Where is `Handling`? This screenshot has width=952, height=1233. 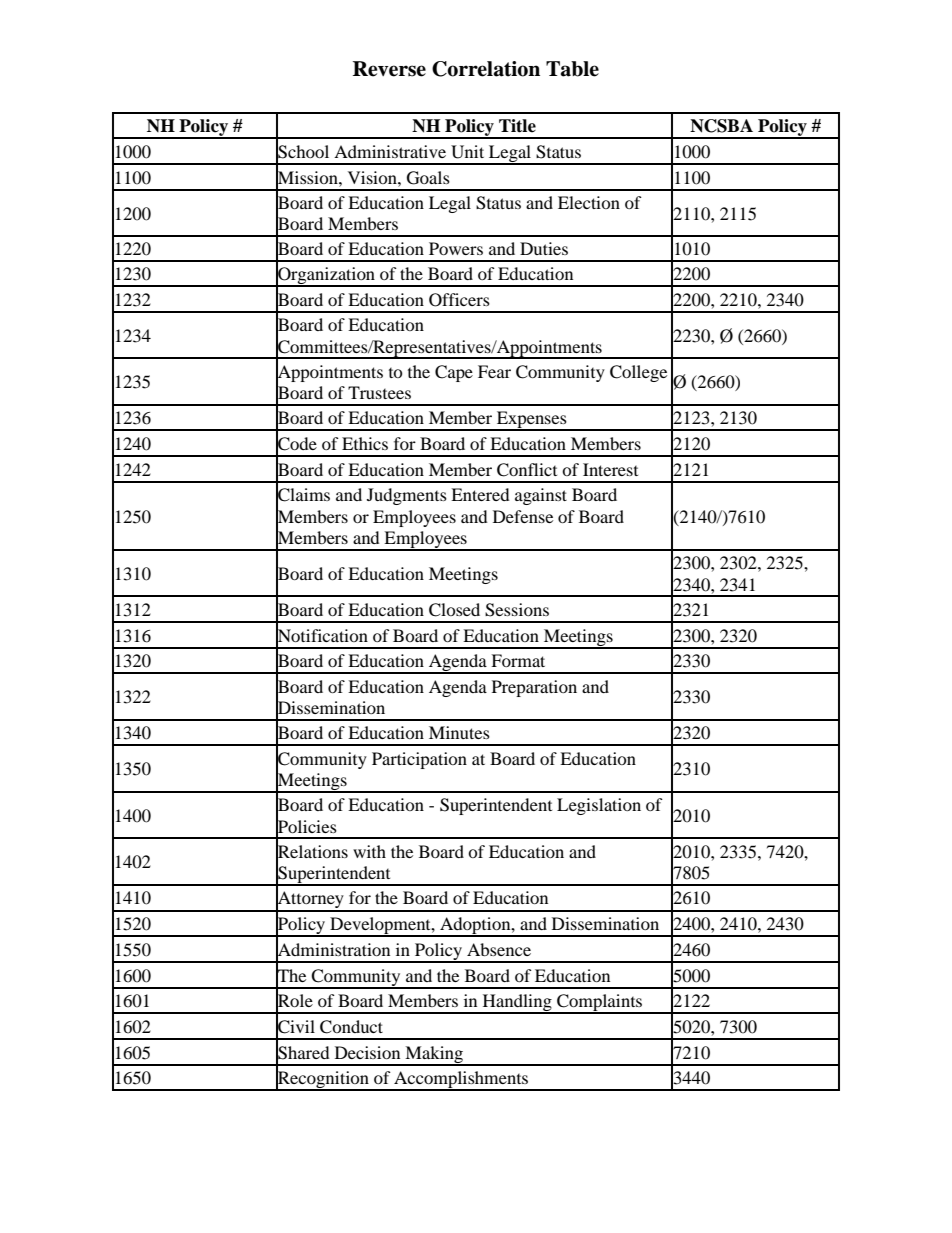 Handling is located at coordinates (517, 1004).
